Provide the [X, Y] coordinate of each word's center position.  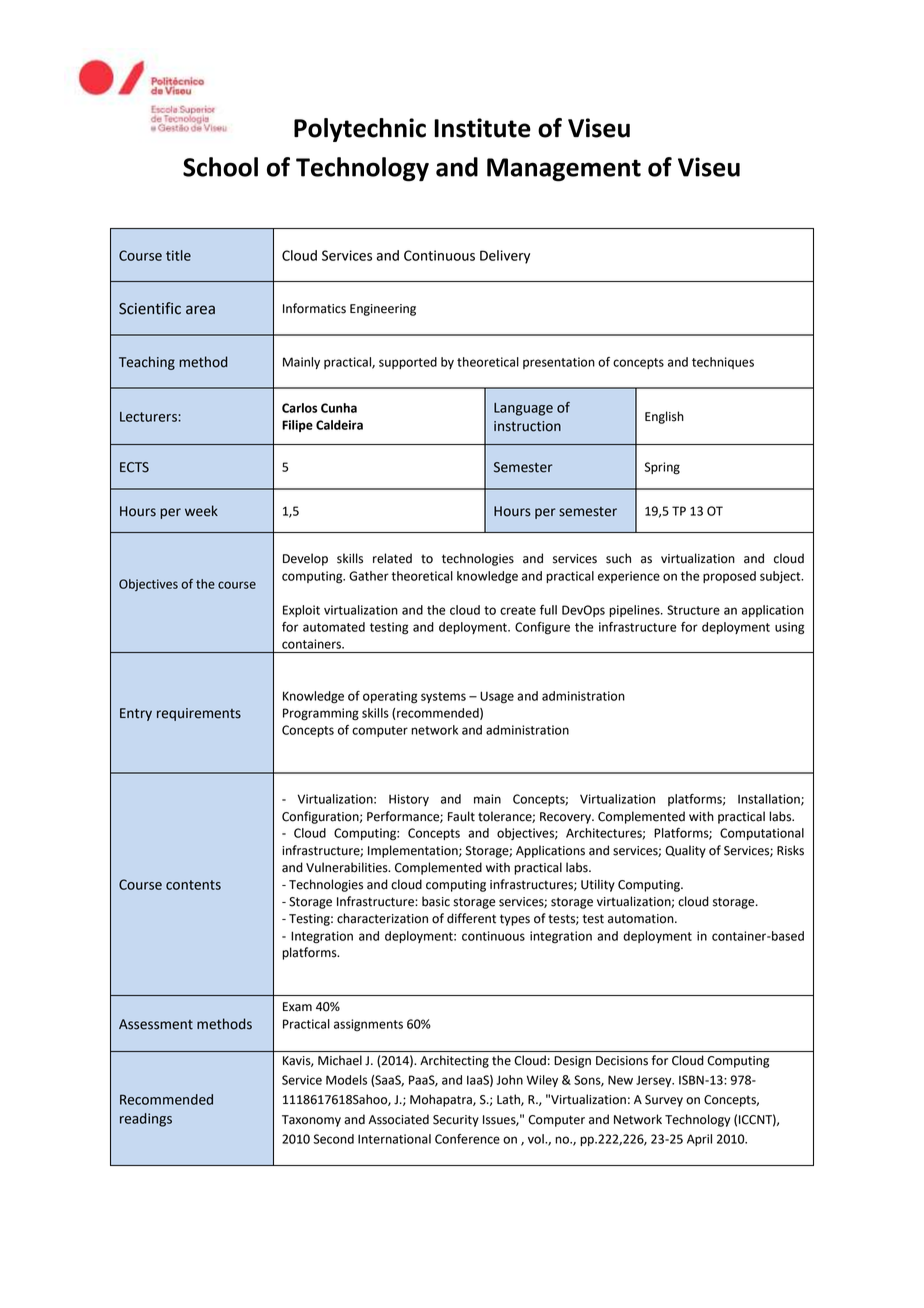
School [220, 167]
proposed [729, 577]
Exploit [301, 611]
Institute [482, 128]
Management [564, 170]
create [518, 610]
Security [456, 1121]
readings [146, 1120]
